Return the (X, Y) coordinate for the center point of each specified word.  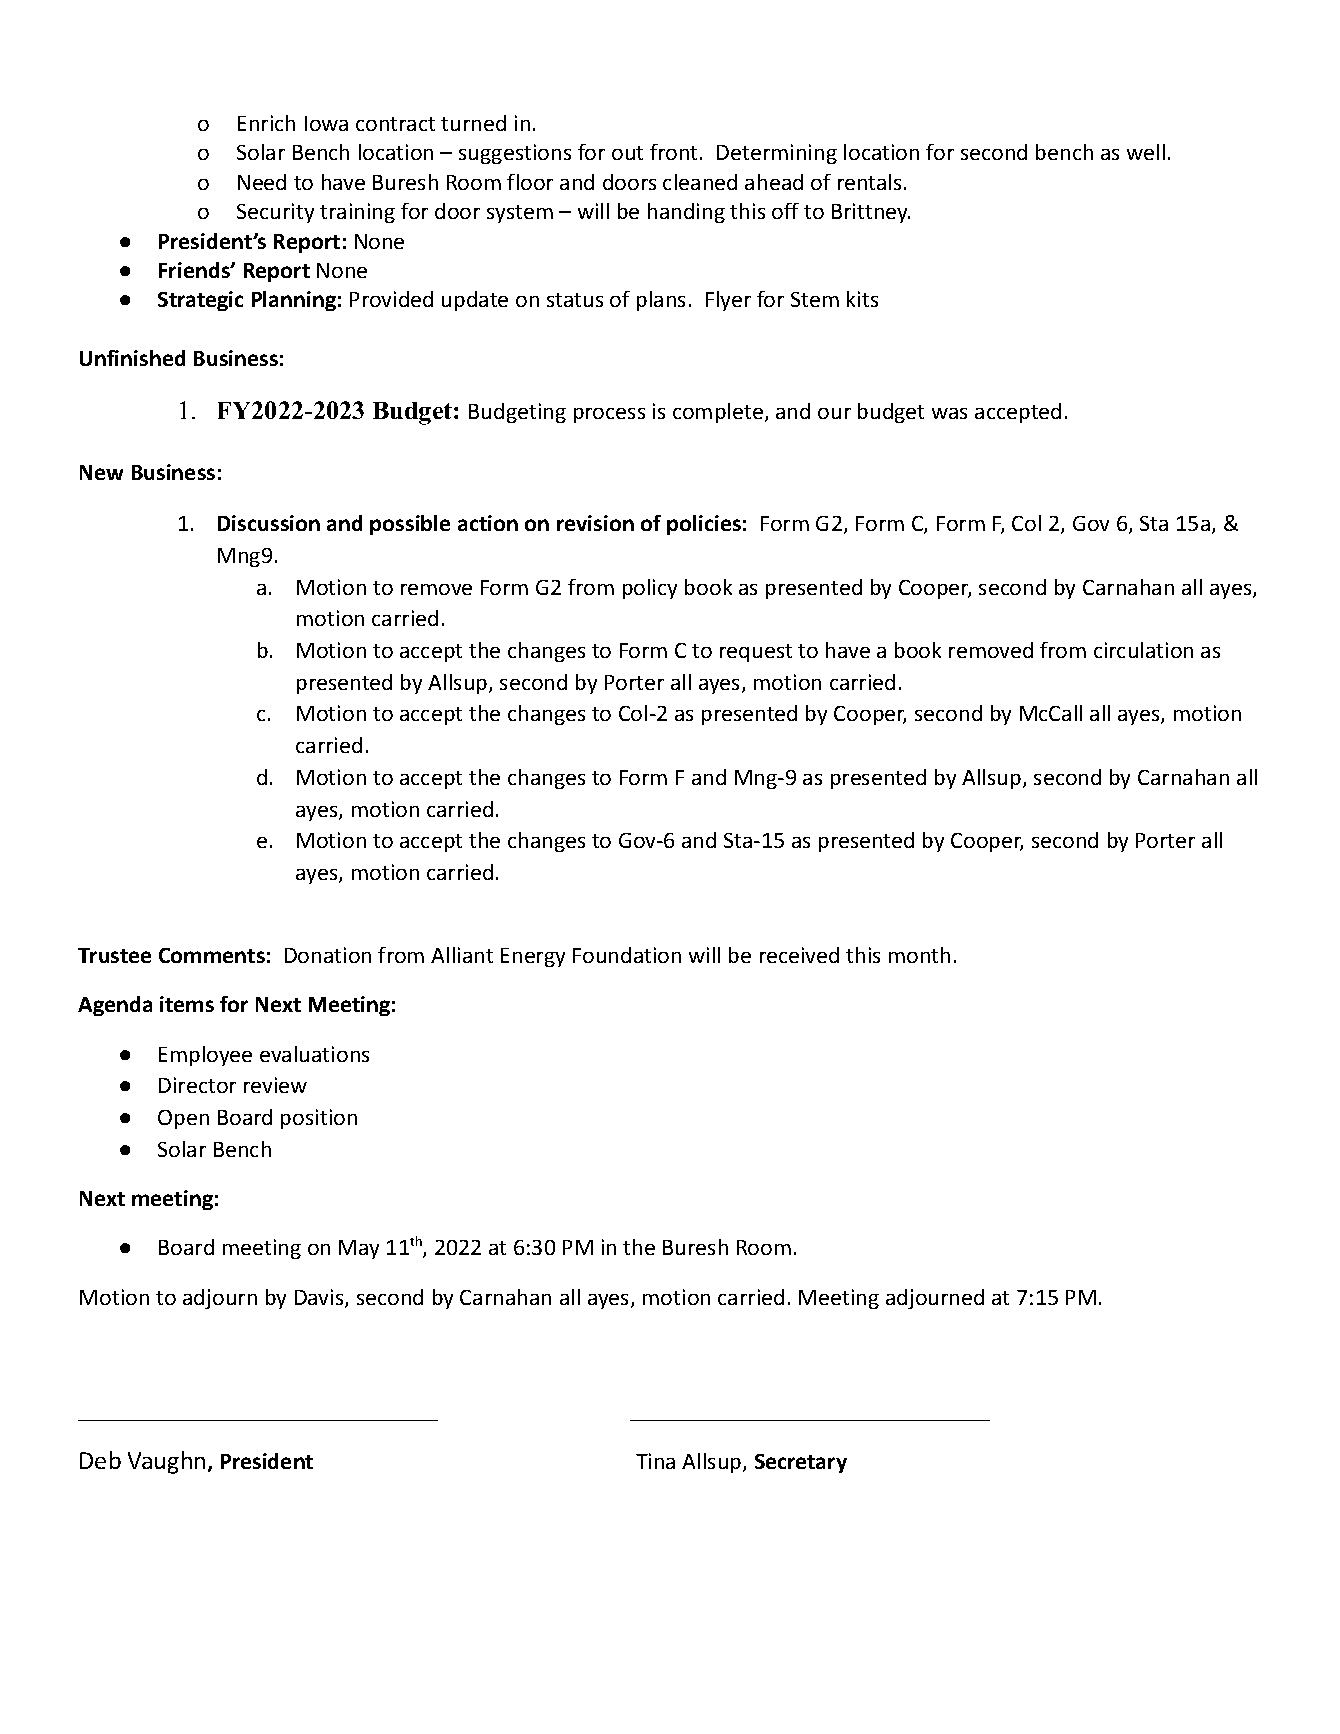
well (1146, 152)
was (949, 413)
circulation (1143, 650)
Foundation (627, 955)
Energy (533, 957)
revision (595, 523)
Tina (655, 1461)
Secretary (801, 1463)
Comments (212, 955)
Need (262, 182)
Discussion (269, 523)
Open (183, 1119)
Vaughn (166, 1462)
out (627, 153)
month (919, 955)
